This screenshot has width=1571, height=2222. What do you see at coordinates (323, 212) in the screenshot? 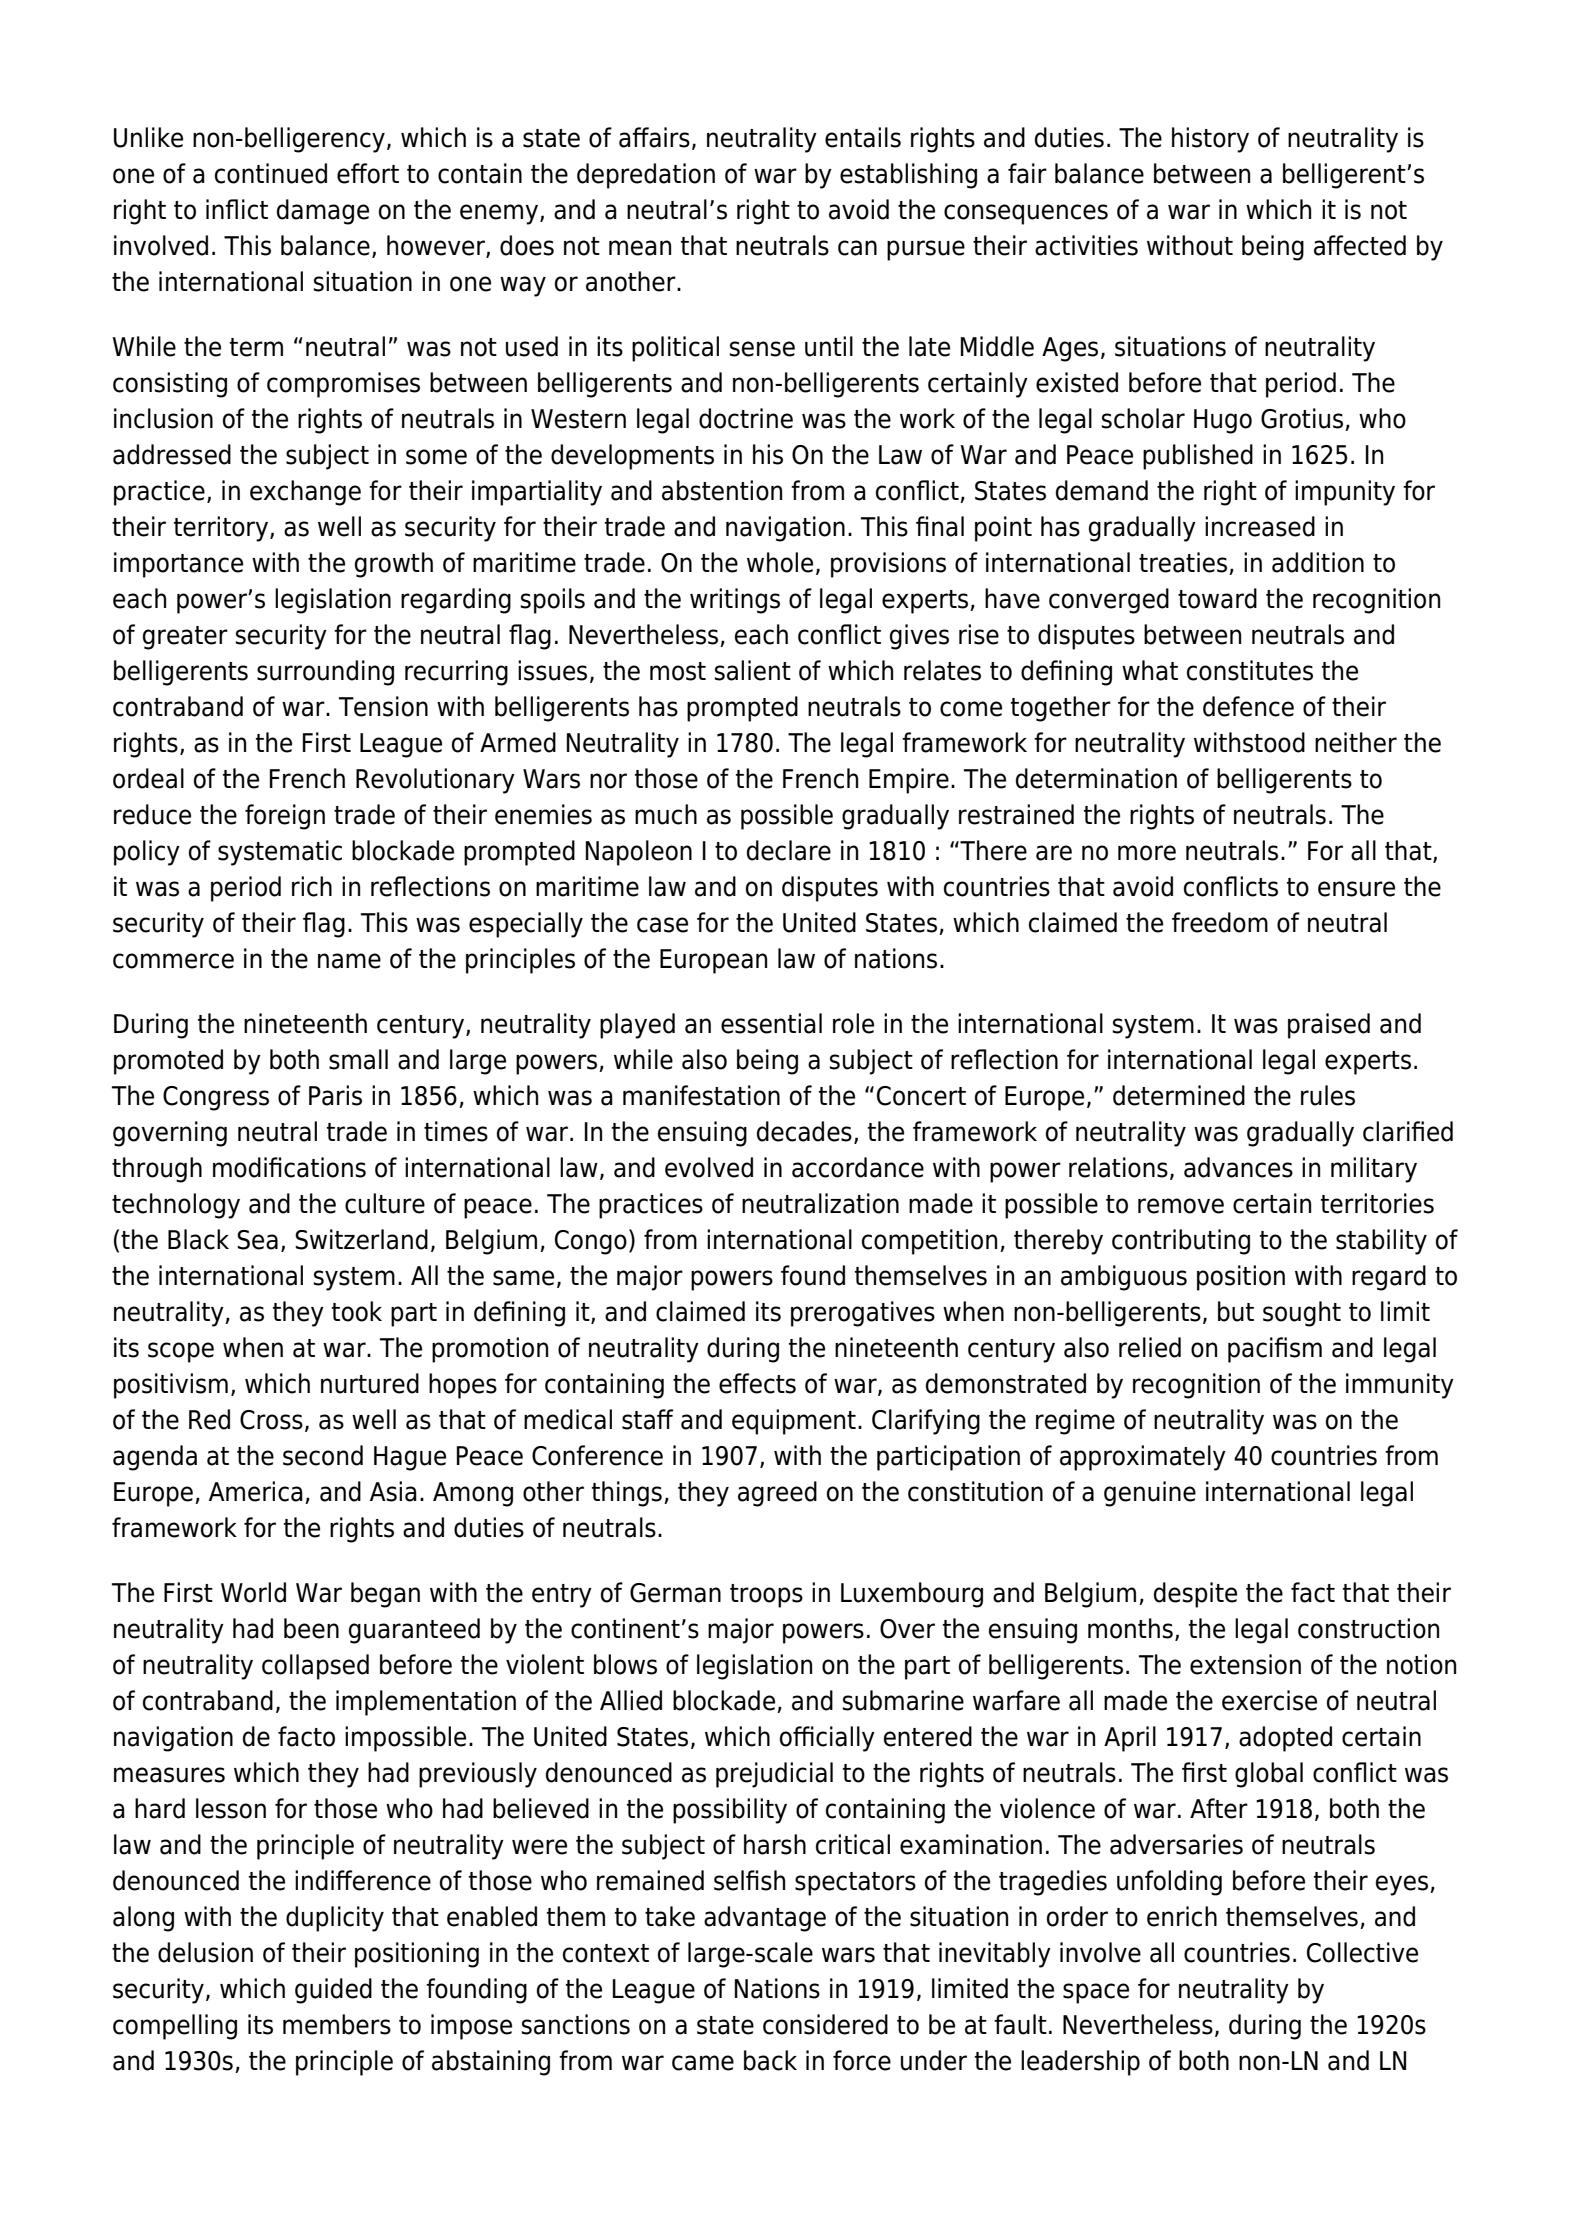
I see `damage` at bounding box center [323, 212].
